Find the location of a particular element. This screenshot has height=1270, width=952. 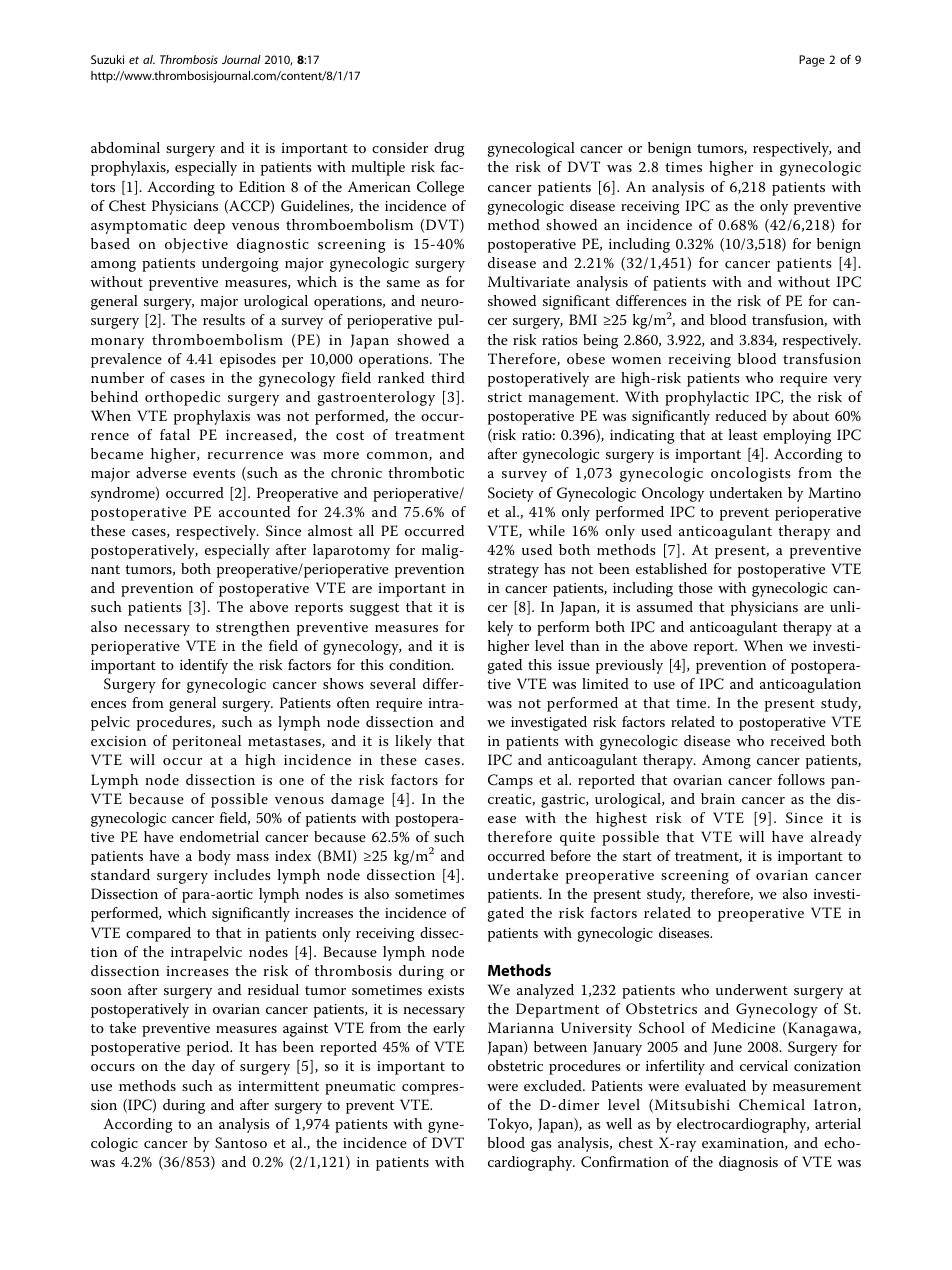

Page is located at coordinates (812, 61).
